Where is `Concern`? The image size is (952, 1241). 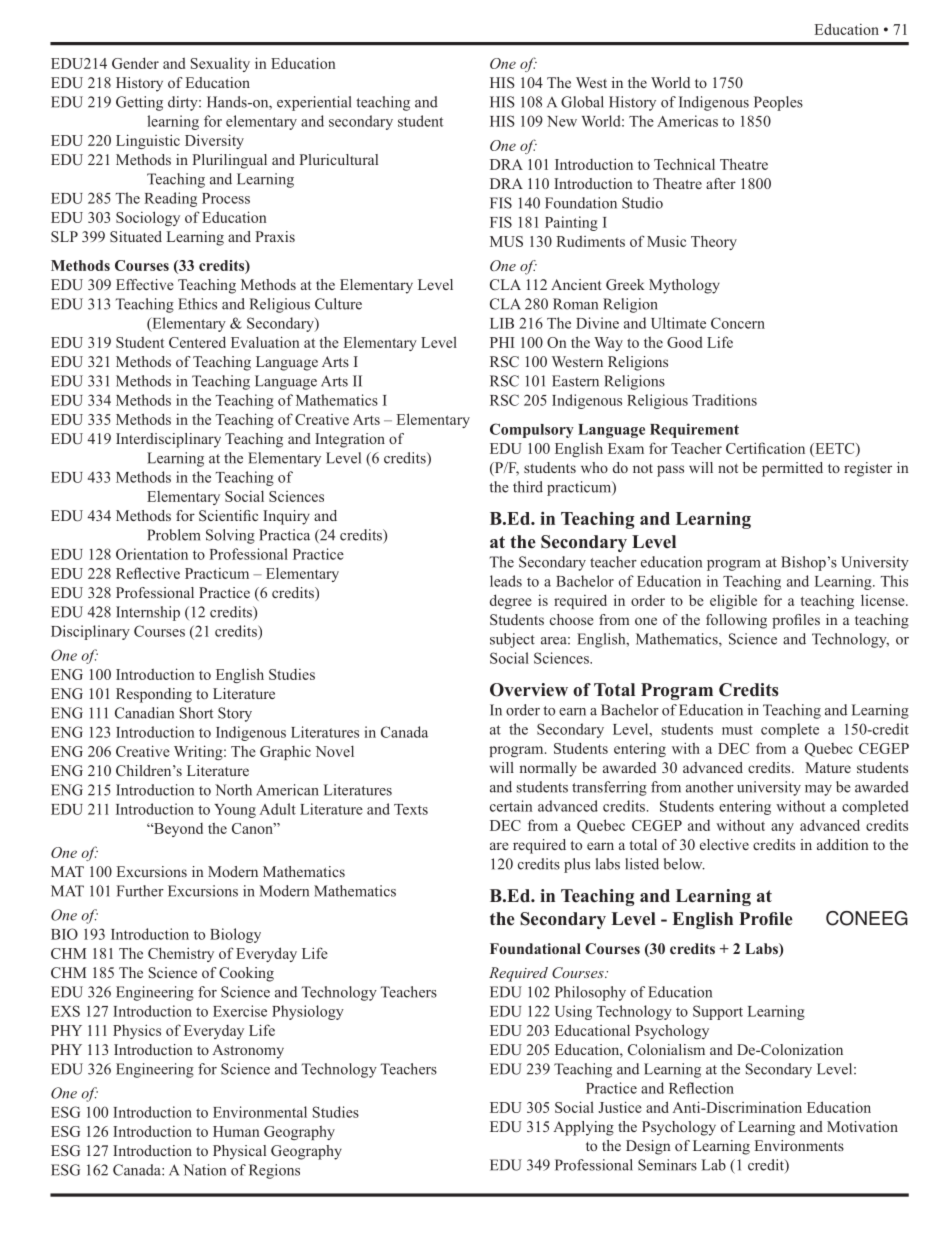 Concern is located at coordinates (738, 323).
